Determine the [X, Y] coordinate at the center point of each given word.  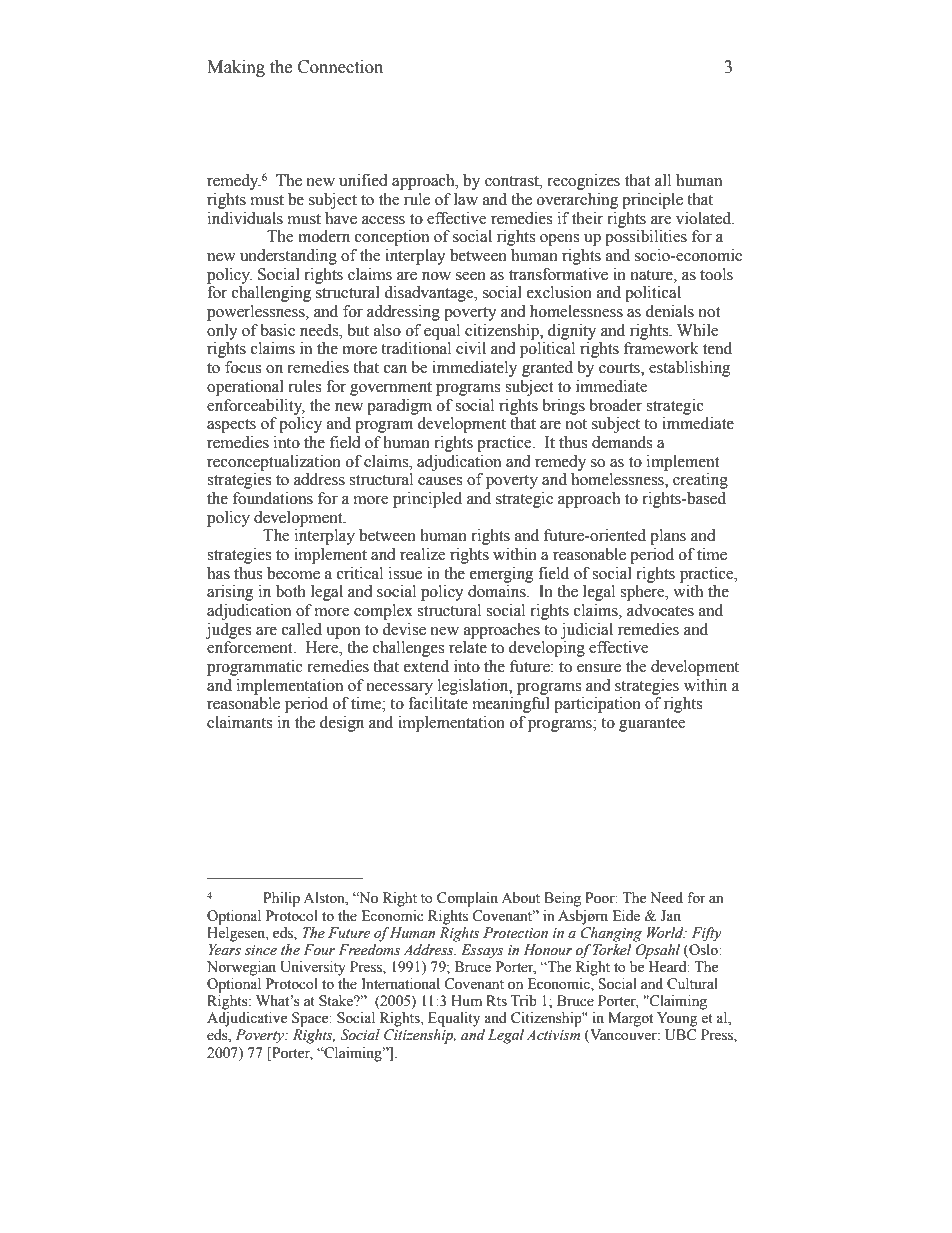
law [466, 199]
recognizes [583, 182]
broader [615, 405]
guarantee [652, 725]
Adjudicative [247, 1019]
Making [236, 68]
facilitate [438, 703]
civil [471, 348]
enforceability [256, 407]
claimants [239, 722]
